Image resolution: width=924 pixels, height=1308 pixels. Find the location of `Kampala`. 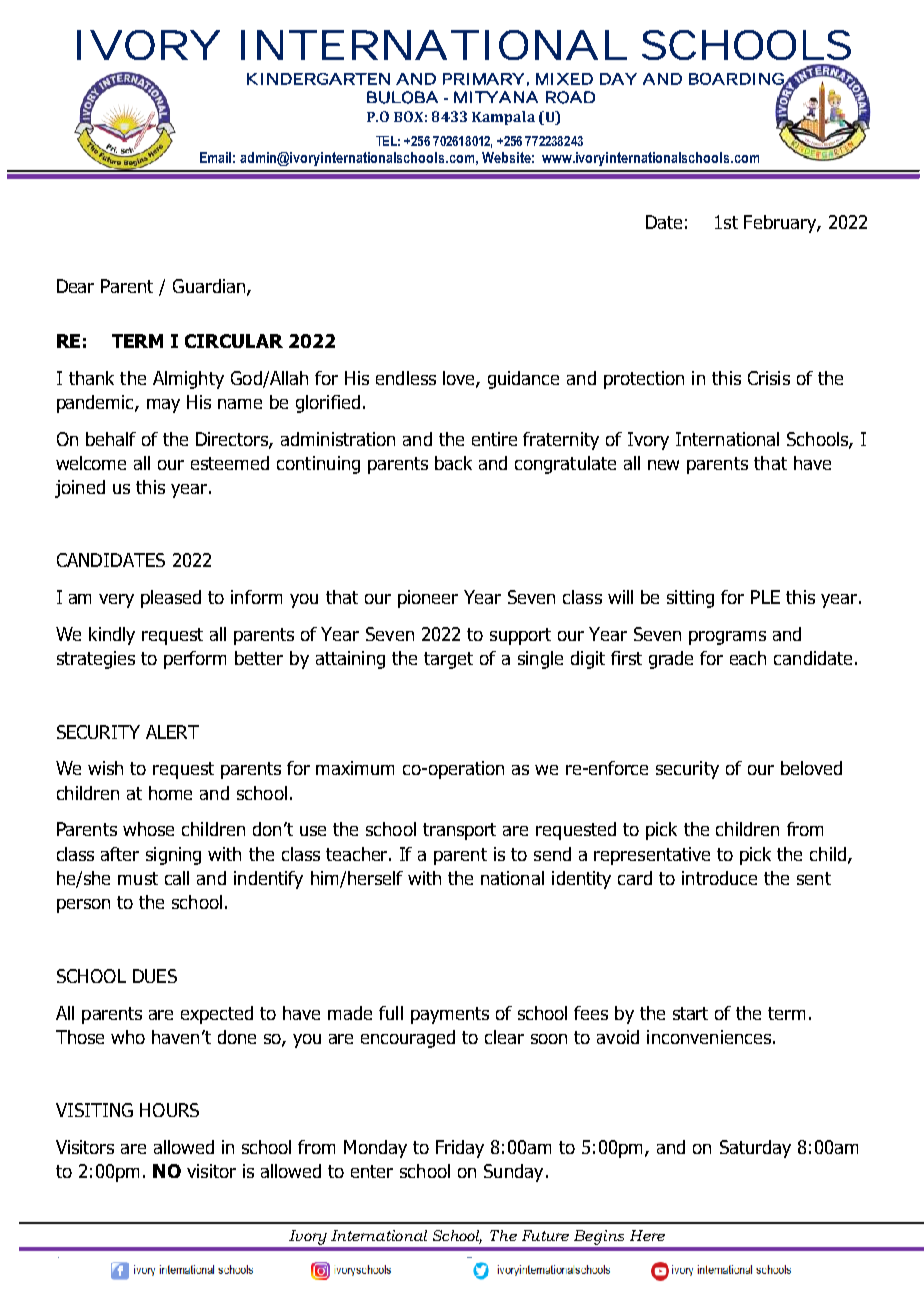

Kampala is located at coordinates (503, 118).
